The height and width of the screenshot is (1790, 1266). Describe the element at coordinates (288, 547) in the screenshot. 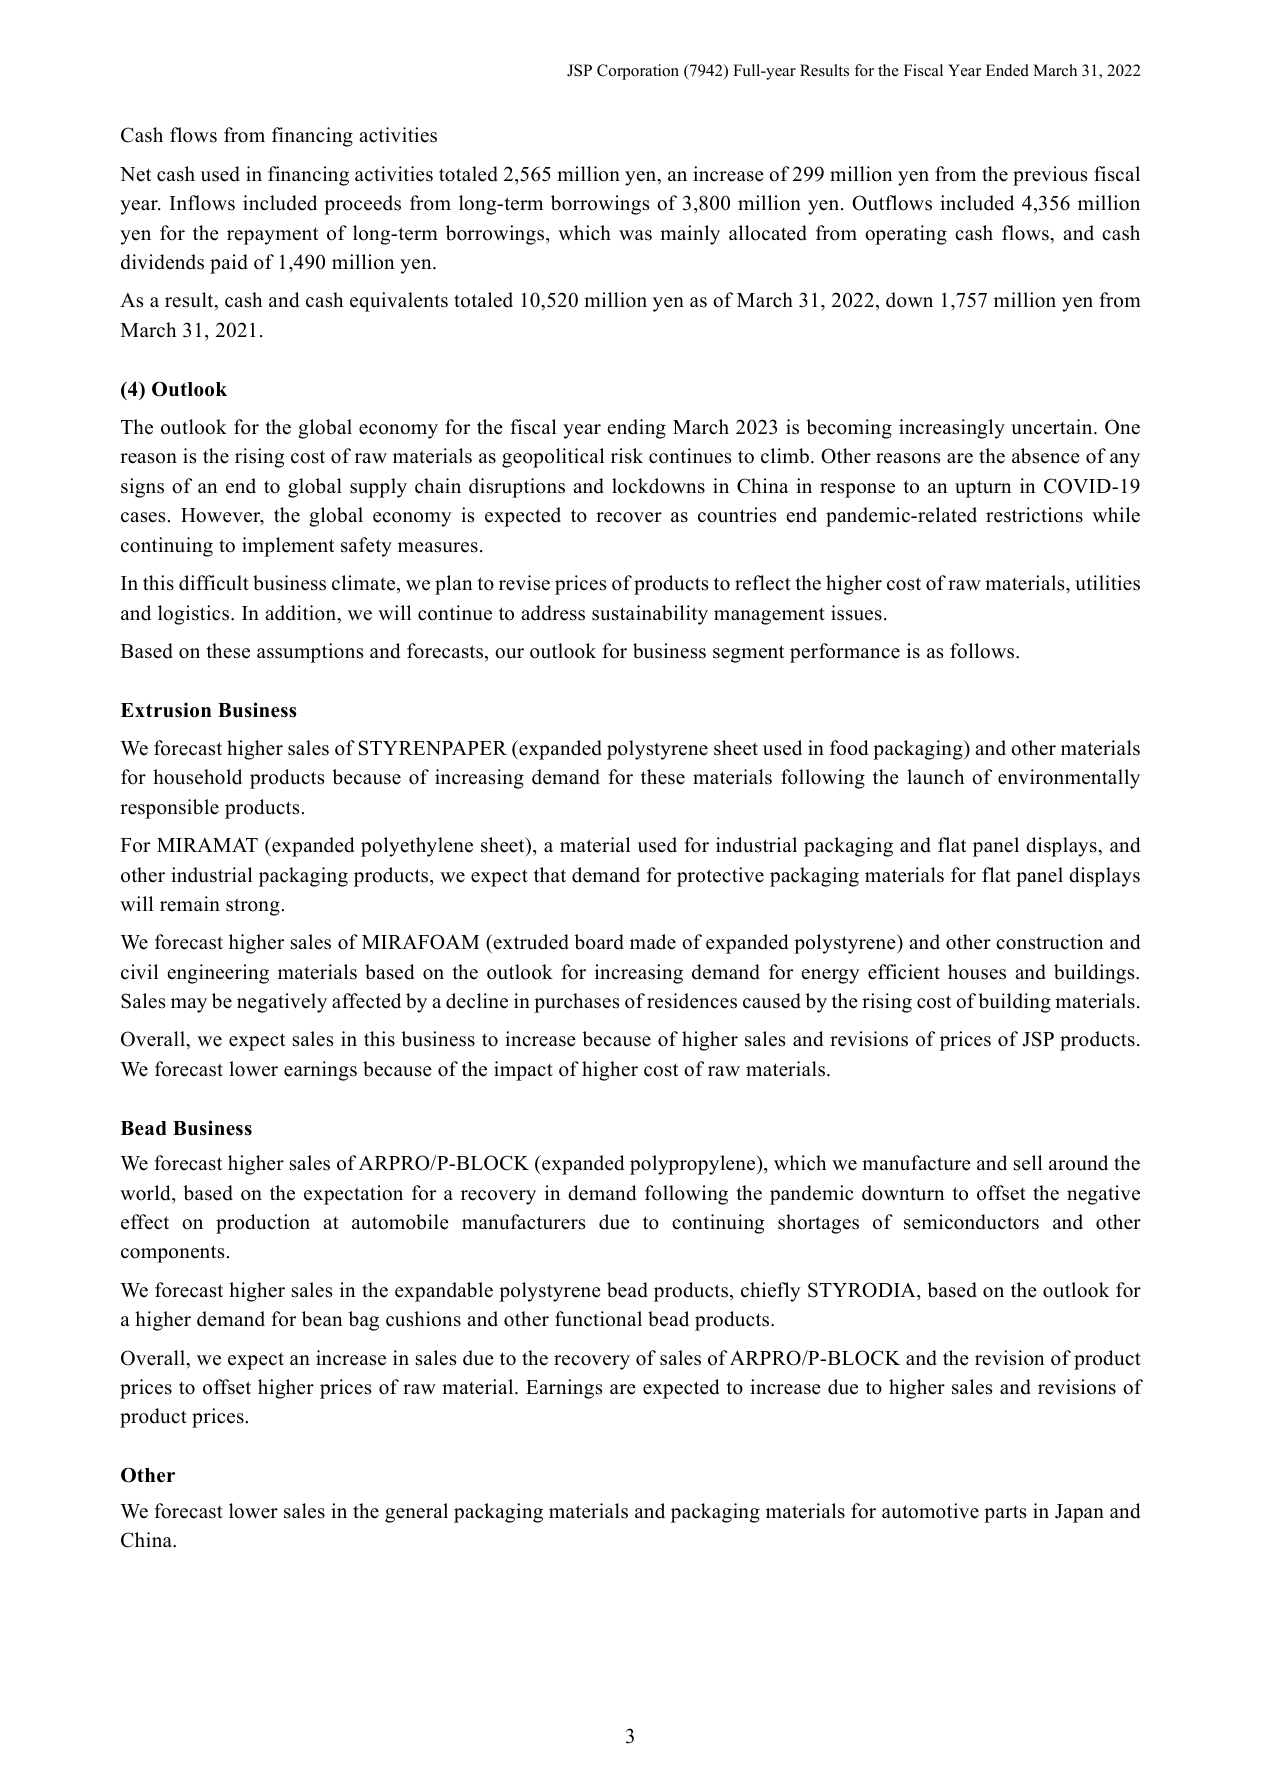

I see `implement` at that location.
